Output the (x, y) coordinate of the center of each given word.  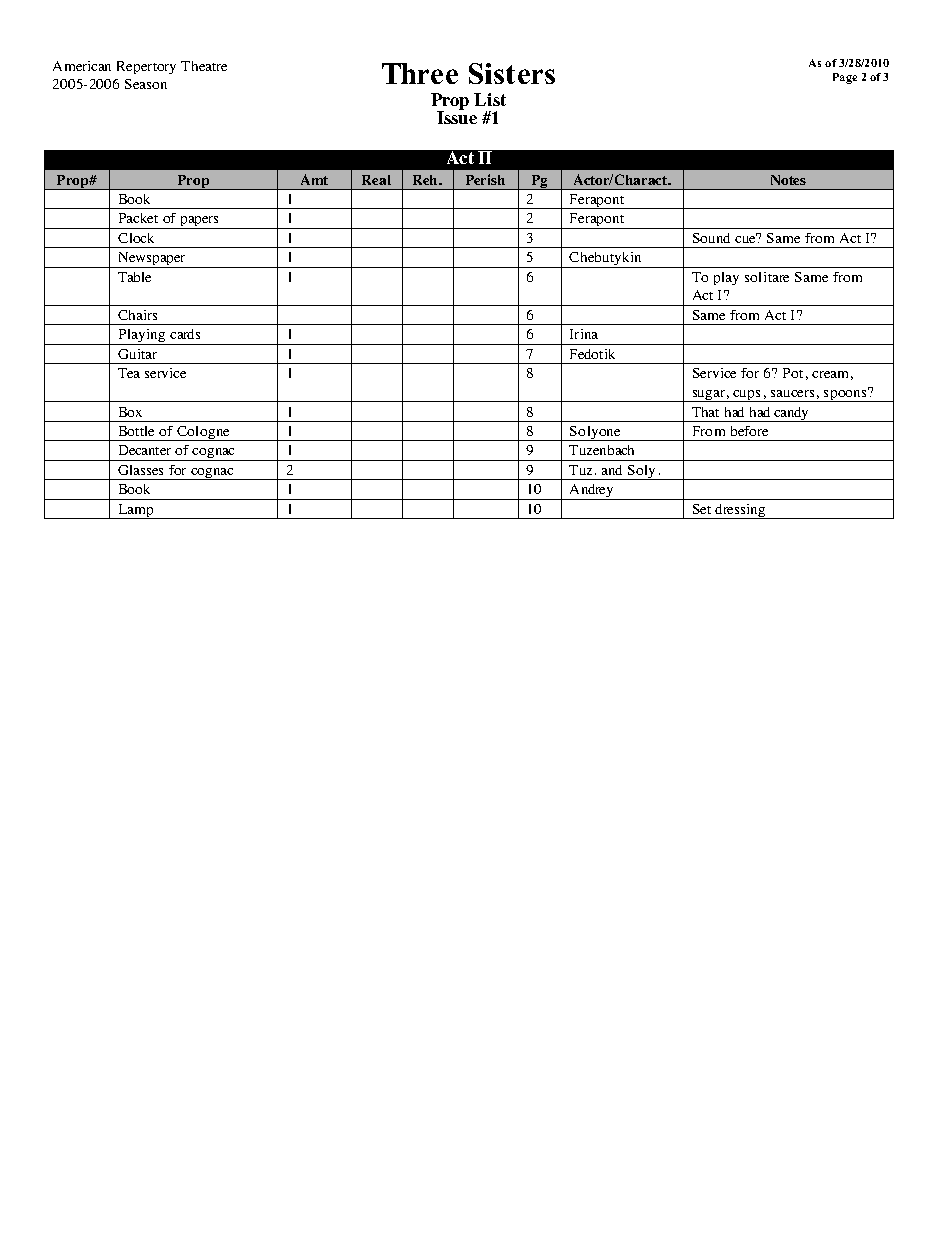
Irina (584, 334)
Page (845, 78)
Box (130, 412)
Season (146, 84)
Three (420, 73)
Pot (793, 373)
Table (134, 277)
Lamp (136, 511)
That (705, 412)
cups (747, 396)
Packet (138, 218)
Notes (788, 180)
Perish (485, 179)
